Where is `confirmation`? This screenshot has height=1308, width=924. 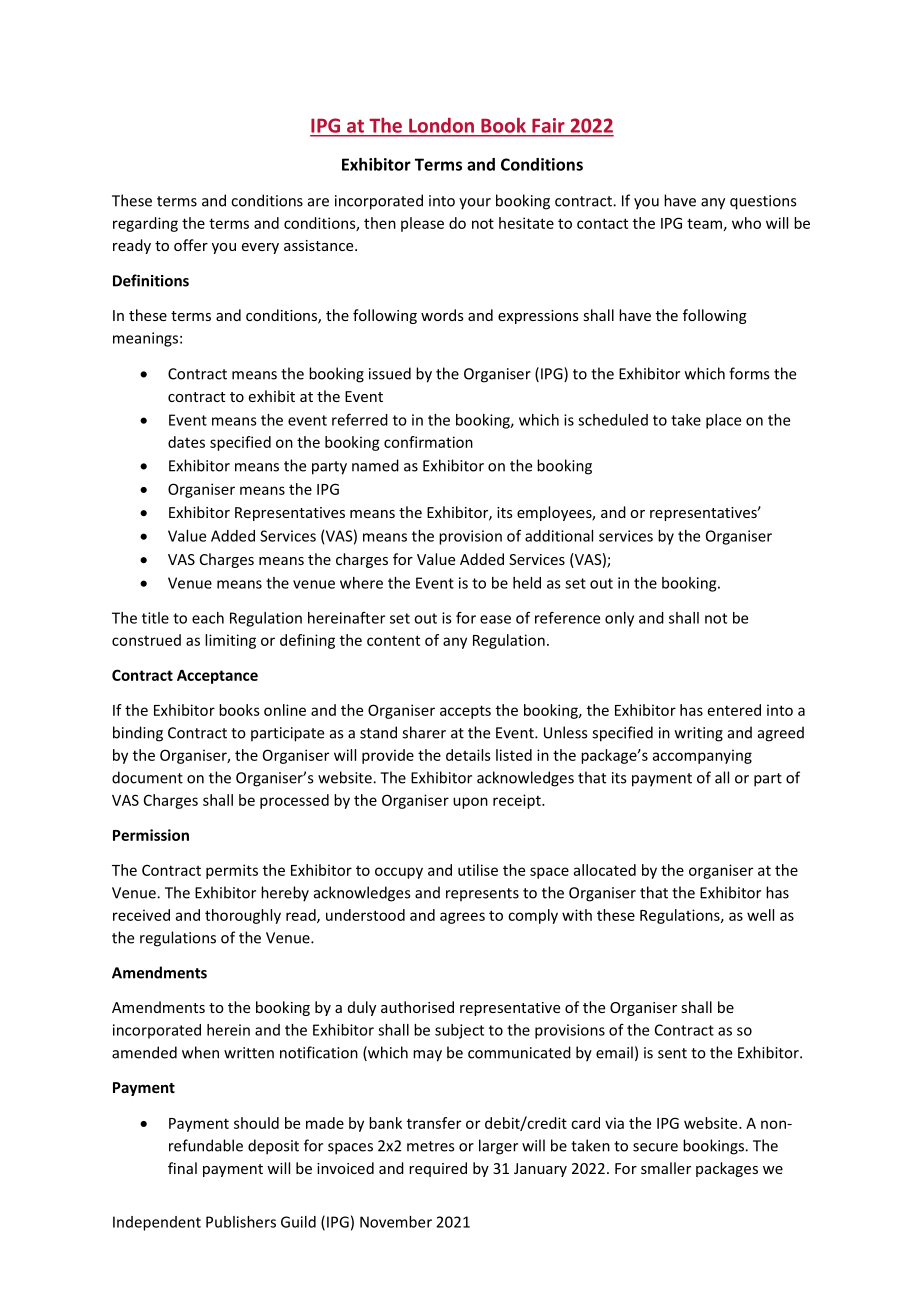 confirmation is located at coordinates (428, 442).
